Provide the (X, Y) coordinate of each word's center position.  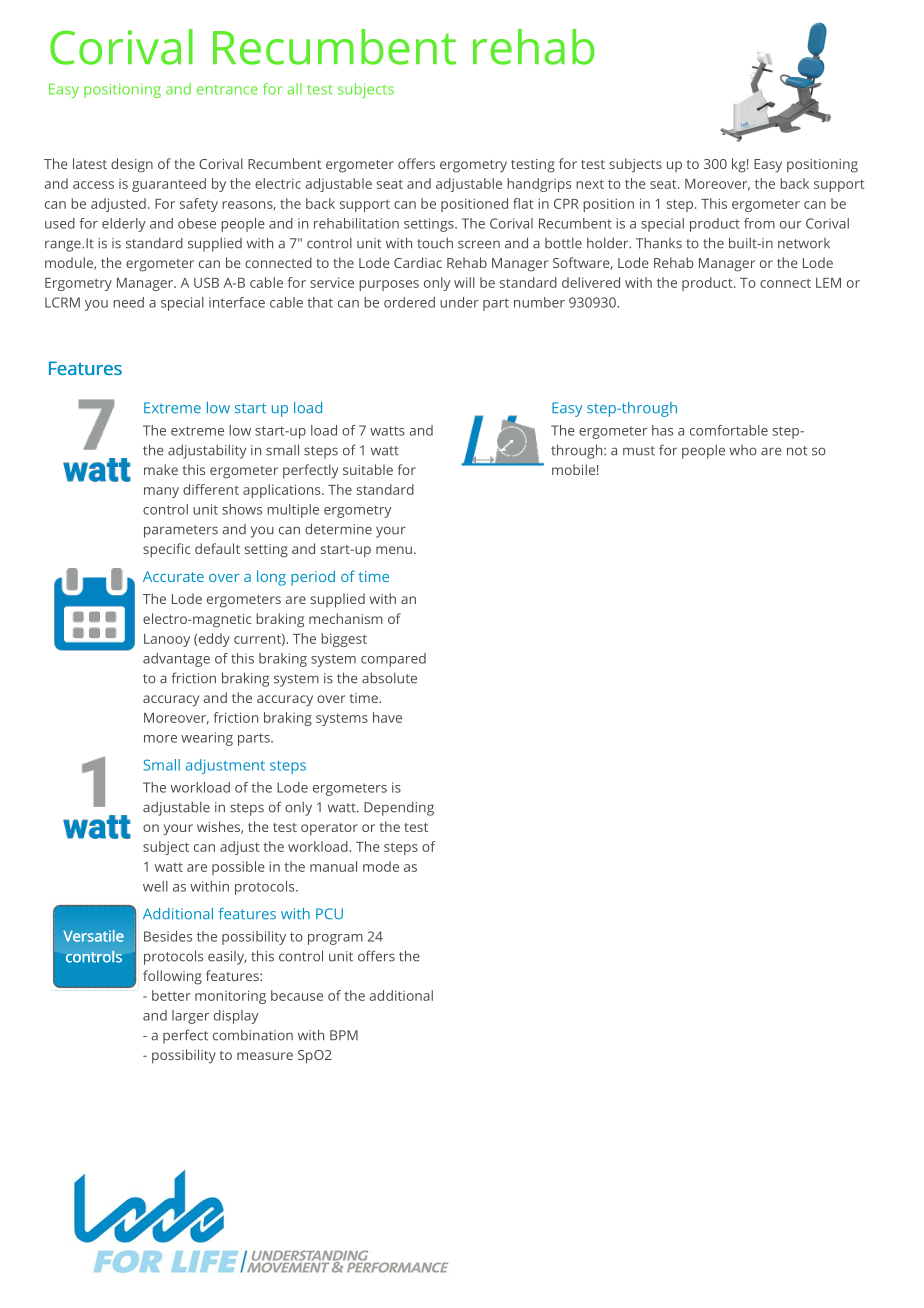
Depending (399, 808)
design (132, 165)
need (128, 302)
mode (381, 866)
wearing (207, 739)
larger (190, 1017)
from (759, 223)
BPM (344, 1035)
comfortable (729, 430)
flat (523, 203)
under (459, 302)
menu (394, 550)
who (743, 450)
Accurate (173, 576)
